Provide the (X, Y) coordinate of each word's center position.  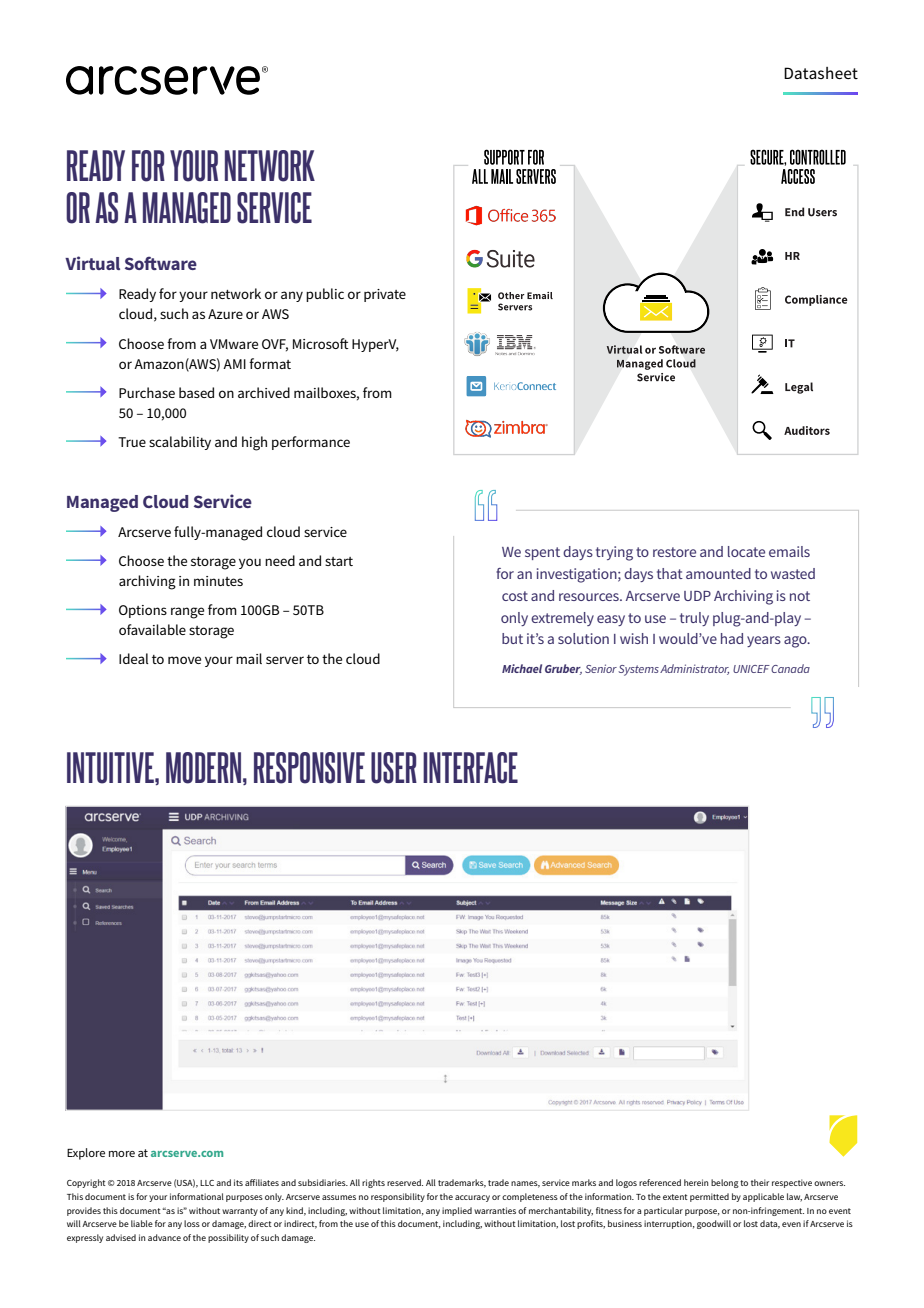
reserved (405, 1182)
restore (674, 552)
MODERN (203, 768)
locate (746, 551)
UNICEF (751, 669)
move (184, 660)
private (385, 295)
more (122, 1154)
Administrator (694, 669)
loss (192, 1223)
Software (161, 263)
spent (542, 553)
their (760, 1182)
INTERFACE (470, 768)
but (512, 638)
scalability (180, 443)
